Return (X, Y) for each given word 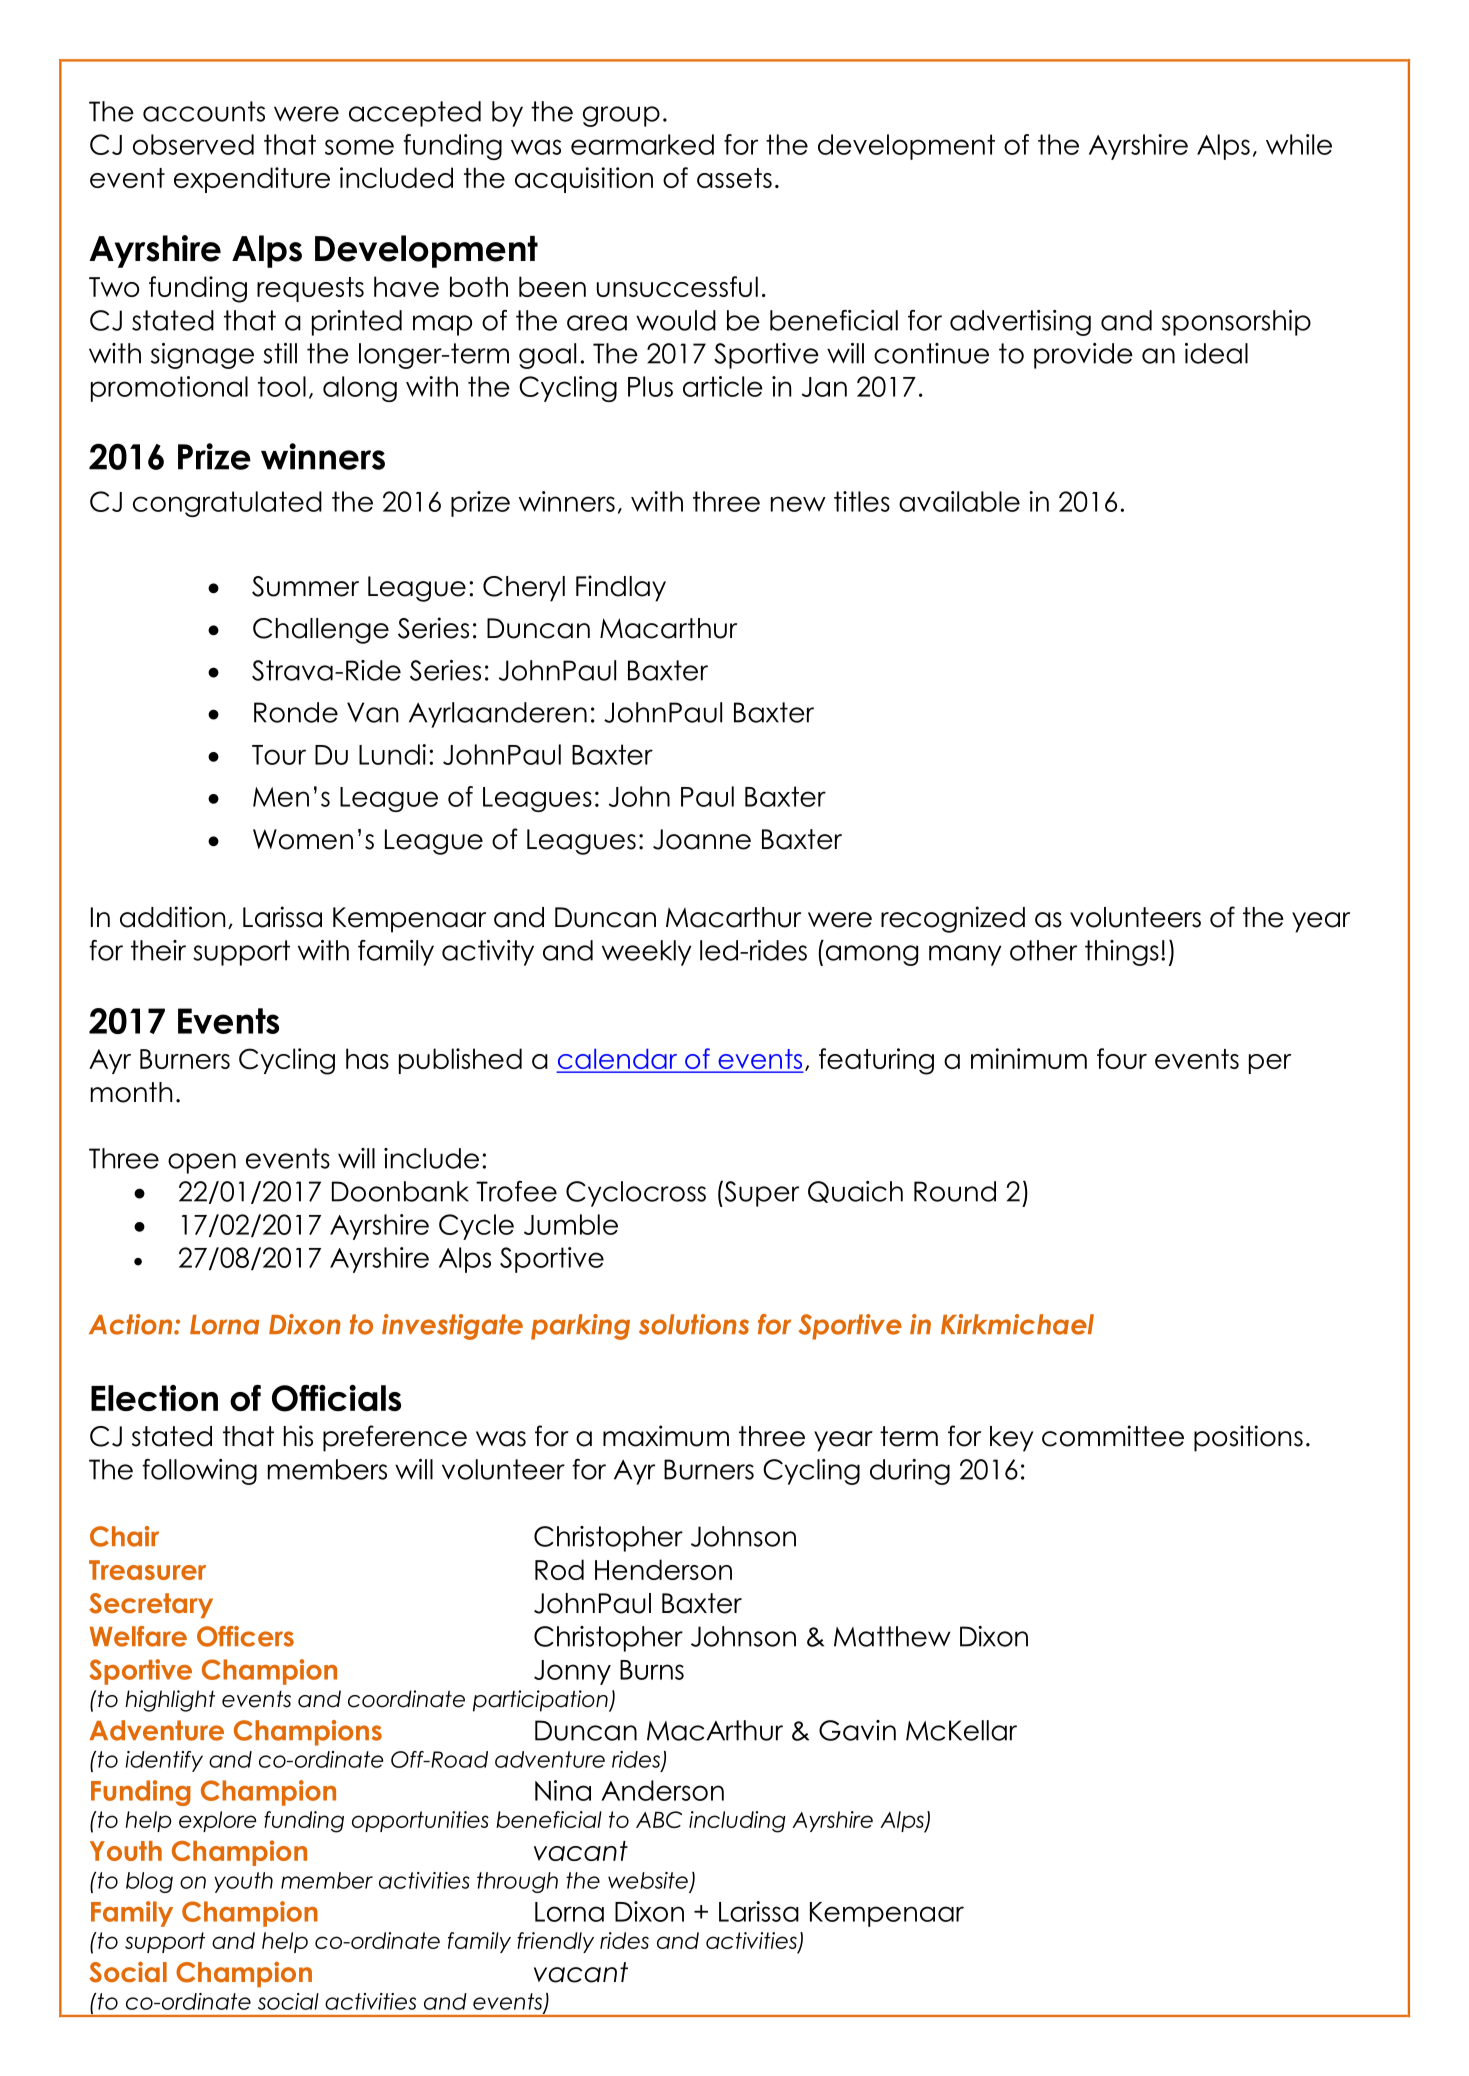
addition (172, 917)
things (1122, 953)
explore (217, 1821)
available (959, 501)
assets (734, 178)
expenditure (252, 180)
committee (1113, 1436)
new (798, 504)
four (1122, 1058)
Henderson (663, 1569)
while (1299, 144)
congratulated (227, 504)
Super (760, 1194)
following (199, 1472)
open (202, 1163)
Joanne (702, 839)
